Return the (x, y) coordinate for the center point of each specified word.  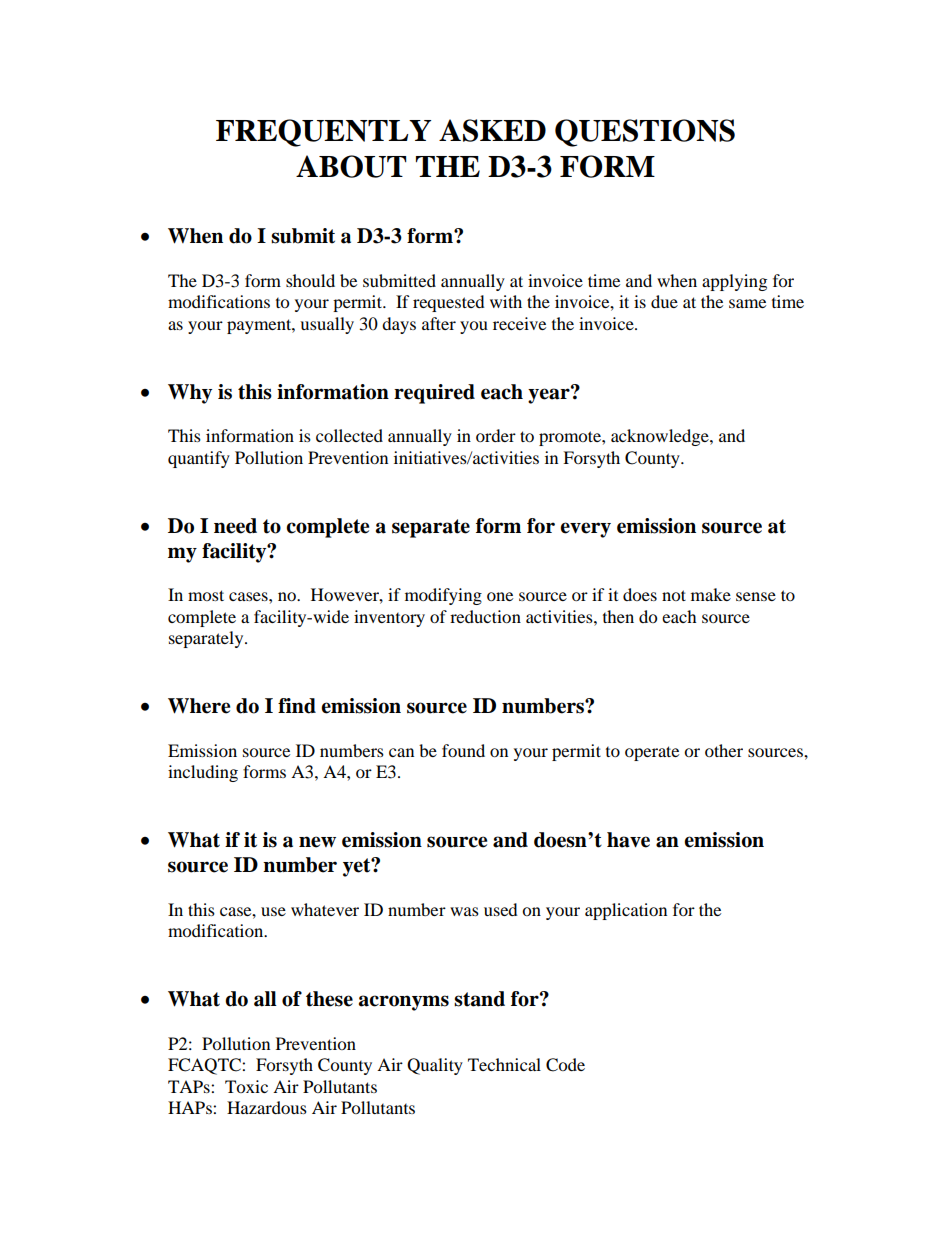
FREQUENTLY (323, 133)
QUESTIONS (645, 133)
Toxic (246, 1086)
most (206, 595)
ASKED (492, 130)
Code (565, 1065)
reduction (485, 616)
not (674, 595)
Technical (504, 1064)
